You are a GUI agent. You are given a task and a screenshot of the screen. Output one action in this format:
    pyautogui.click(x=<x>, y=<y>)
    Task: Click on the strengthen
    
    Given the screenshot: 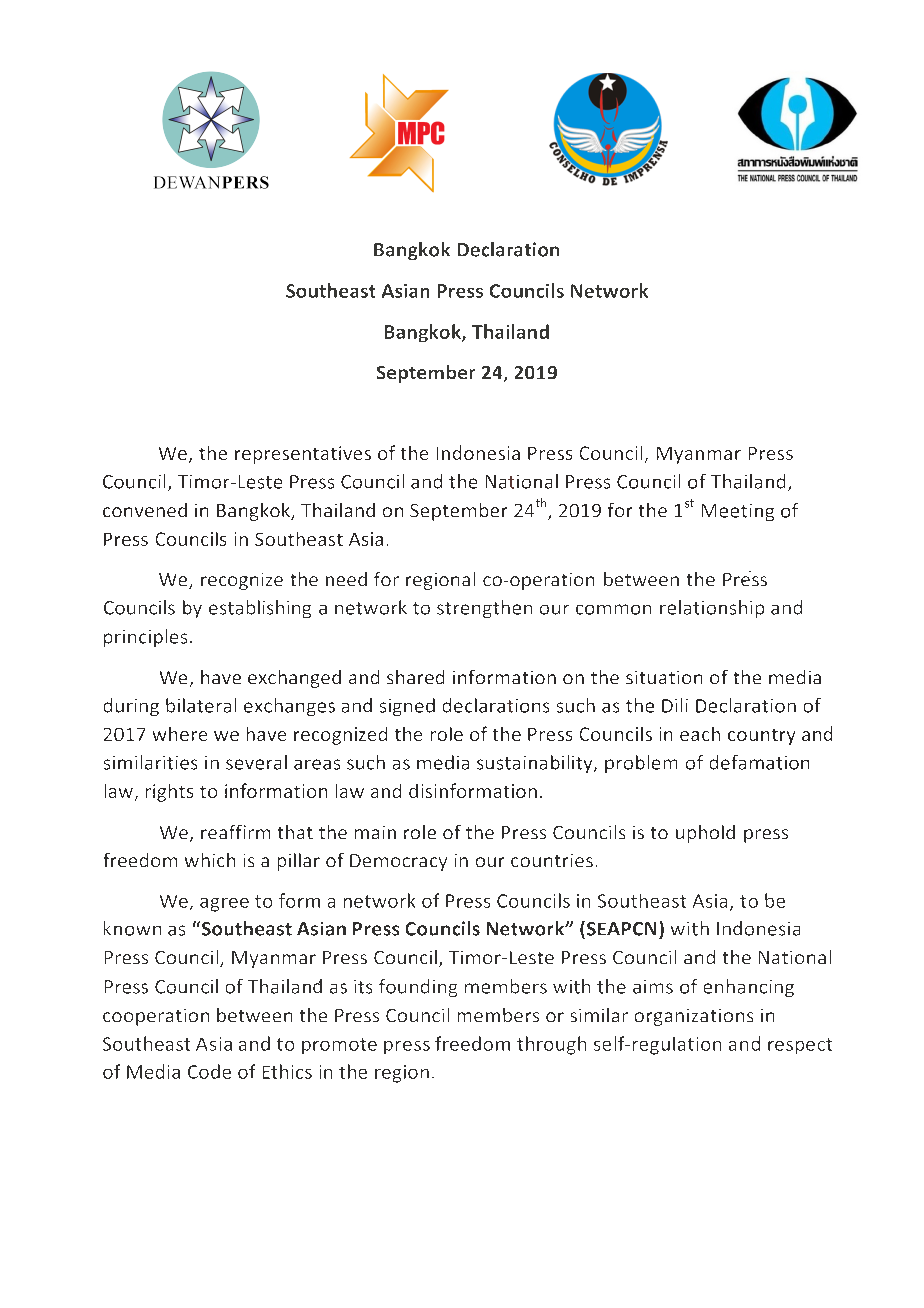 What is the action you would take?
    pyautogui.click(x=484, y=609)
